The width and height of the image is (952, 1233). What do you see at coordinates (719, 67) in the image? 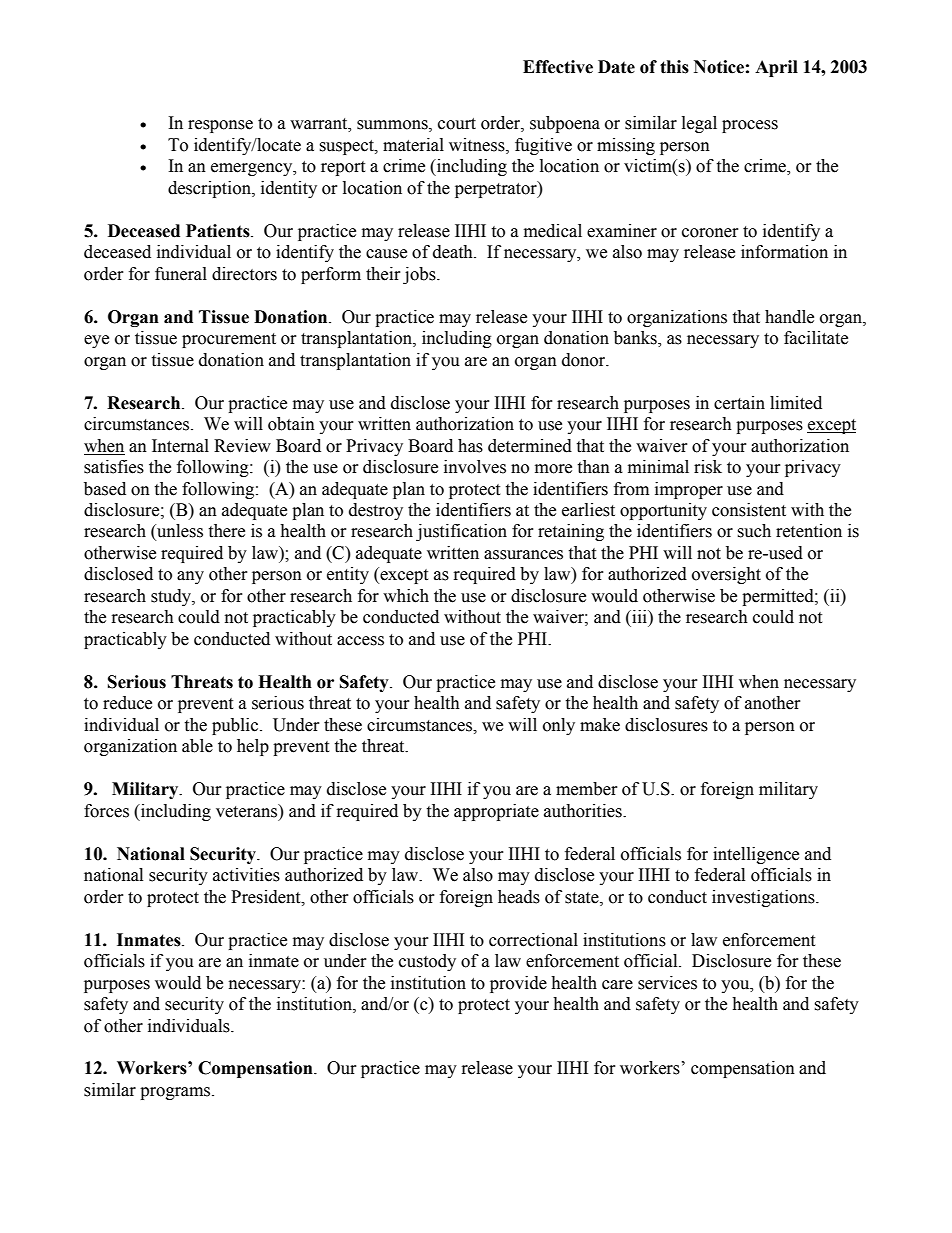
I see `Notice` at bounding box center [719, 67].
